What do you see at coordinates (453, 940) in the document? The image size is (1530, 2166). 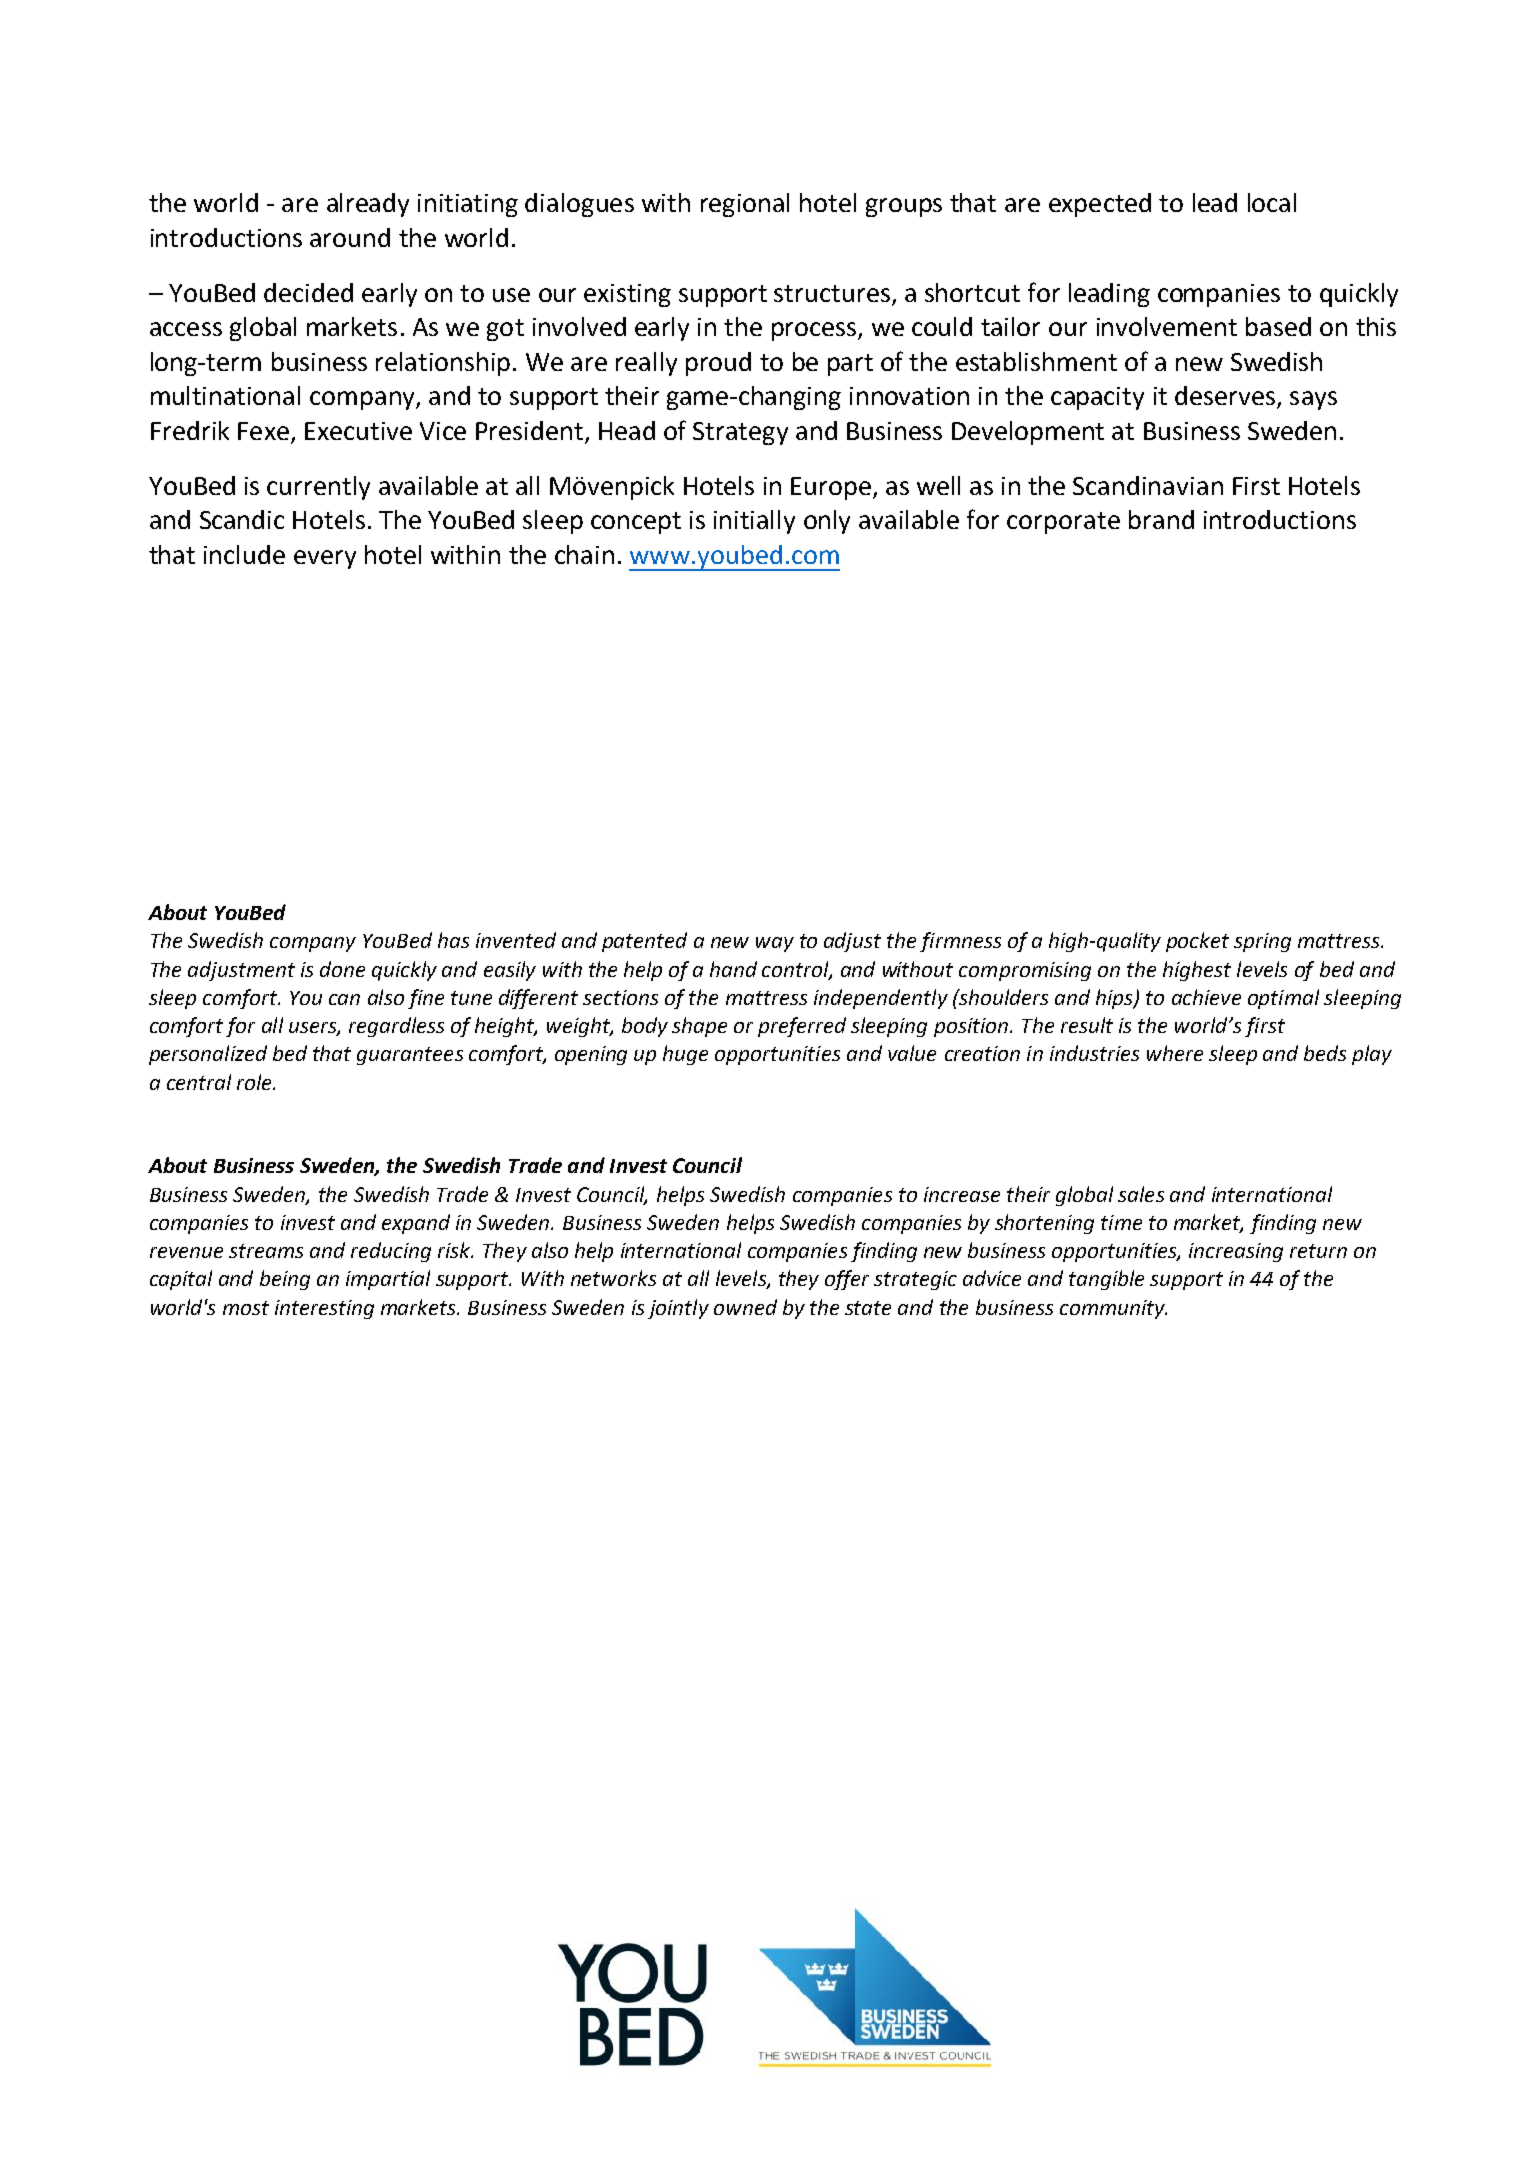 I see `has` at bounding box center [453, 940].
